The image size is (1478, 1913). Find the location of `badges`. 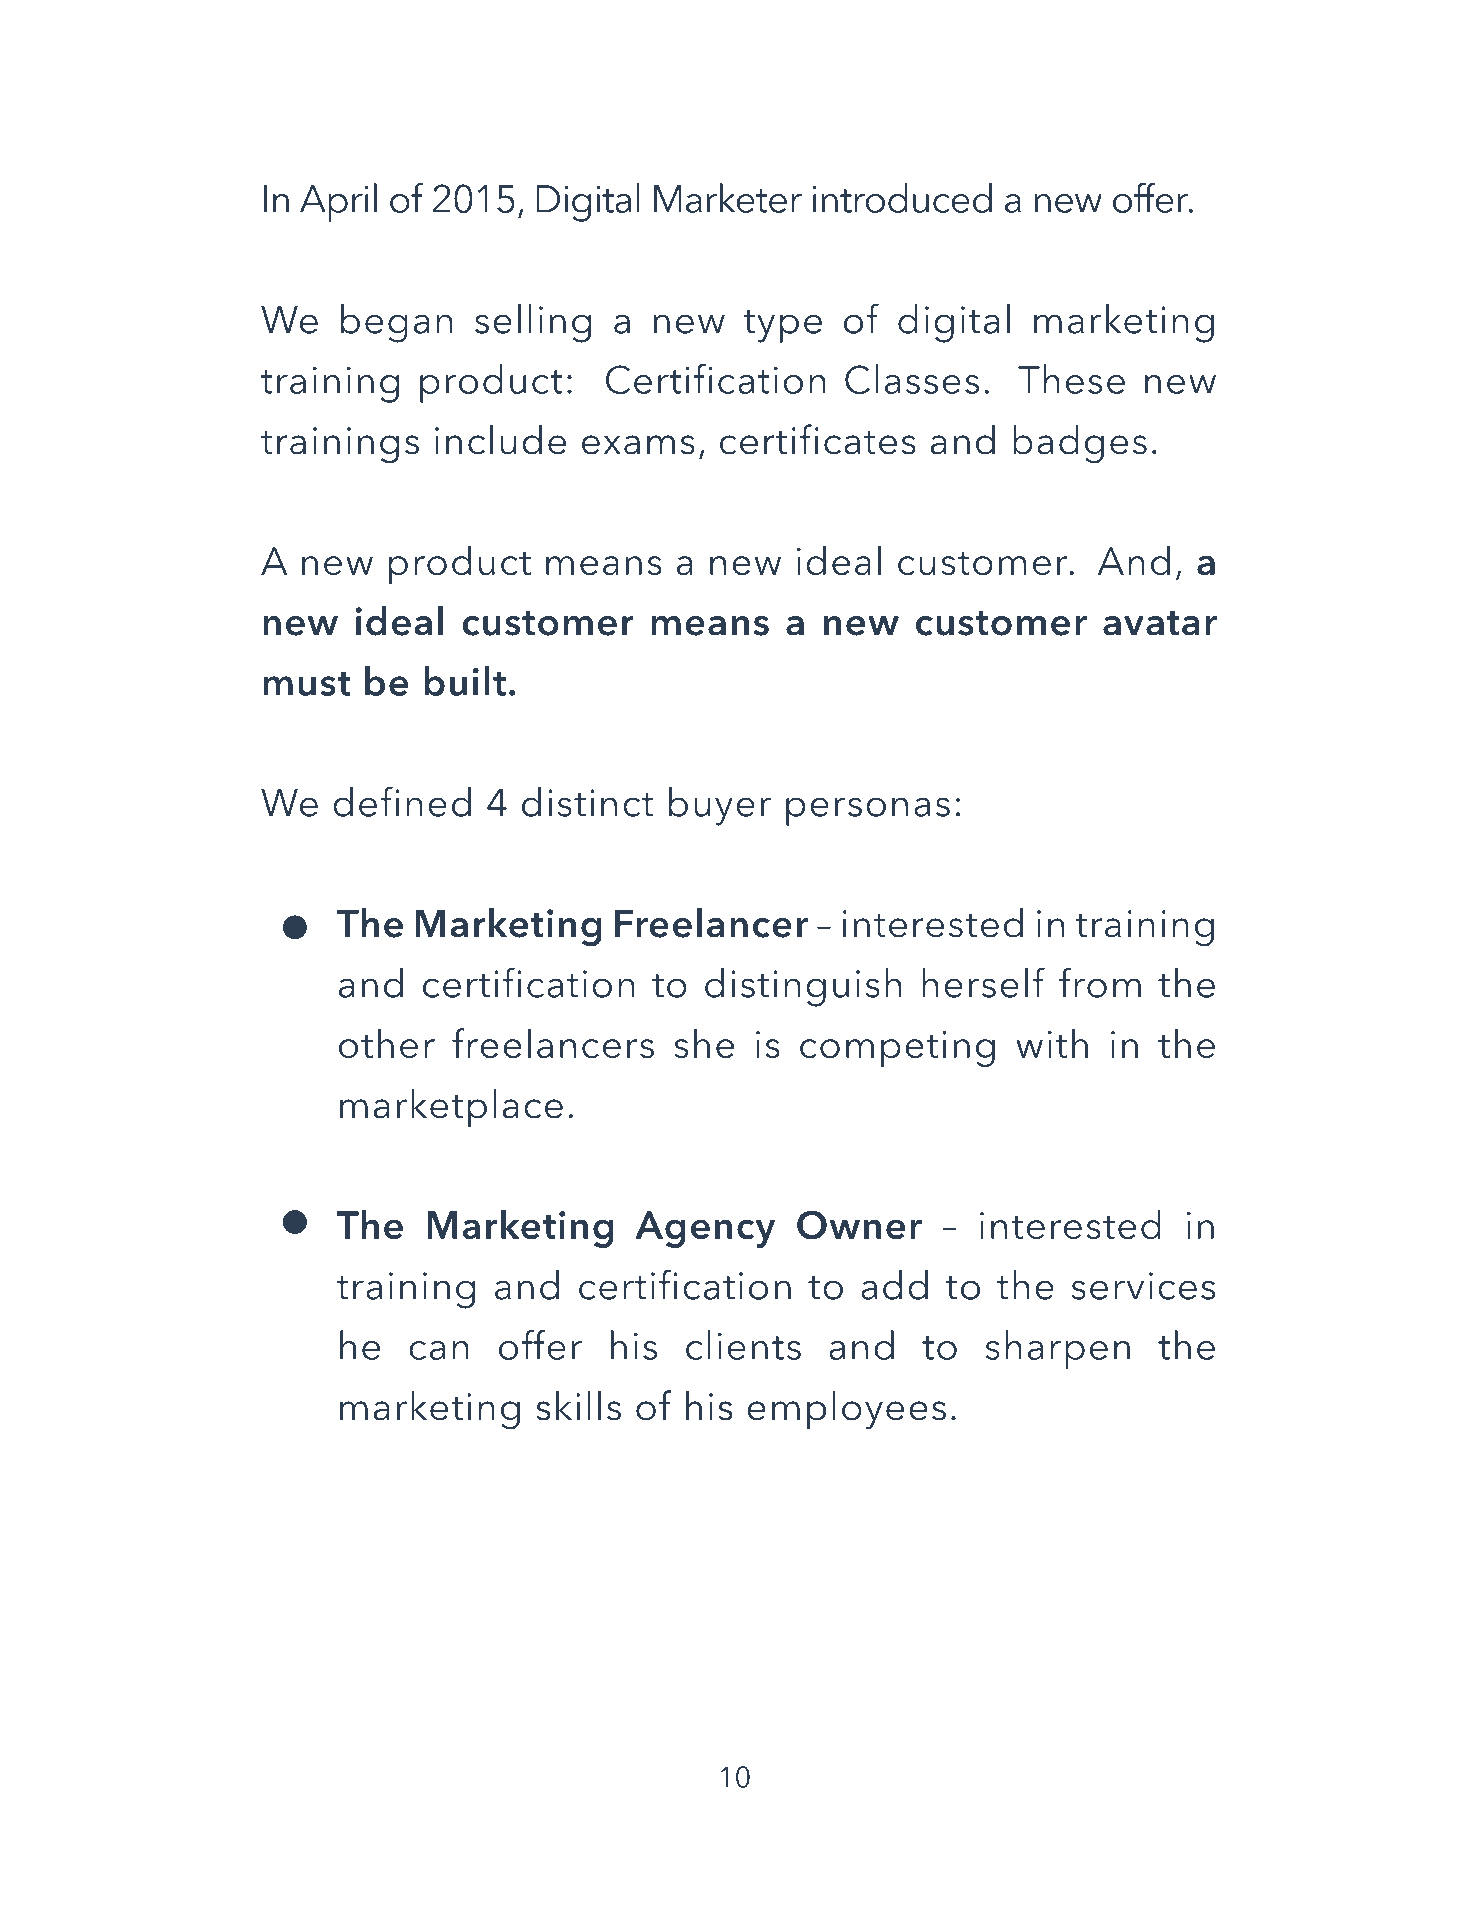

badges is located at coordinates (1080, 444).
